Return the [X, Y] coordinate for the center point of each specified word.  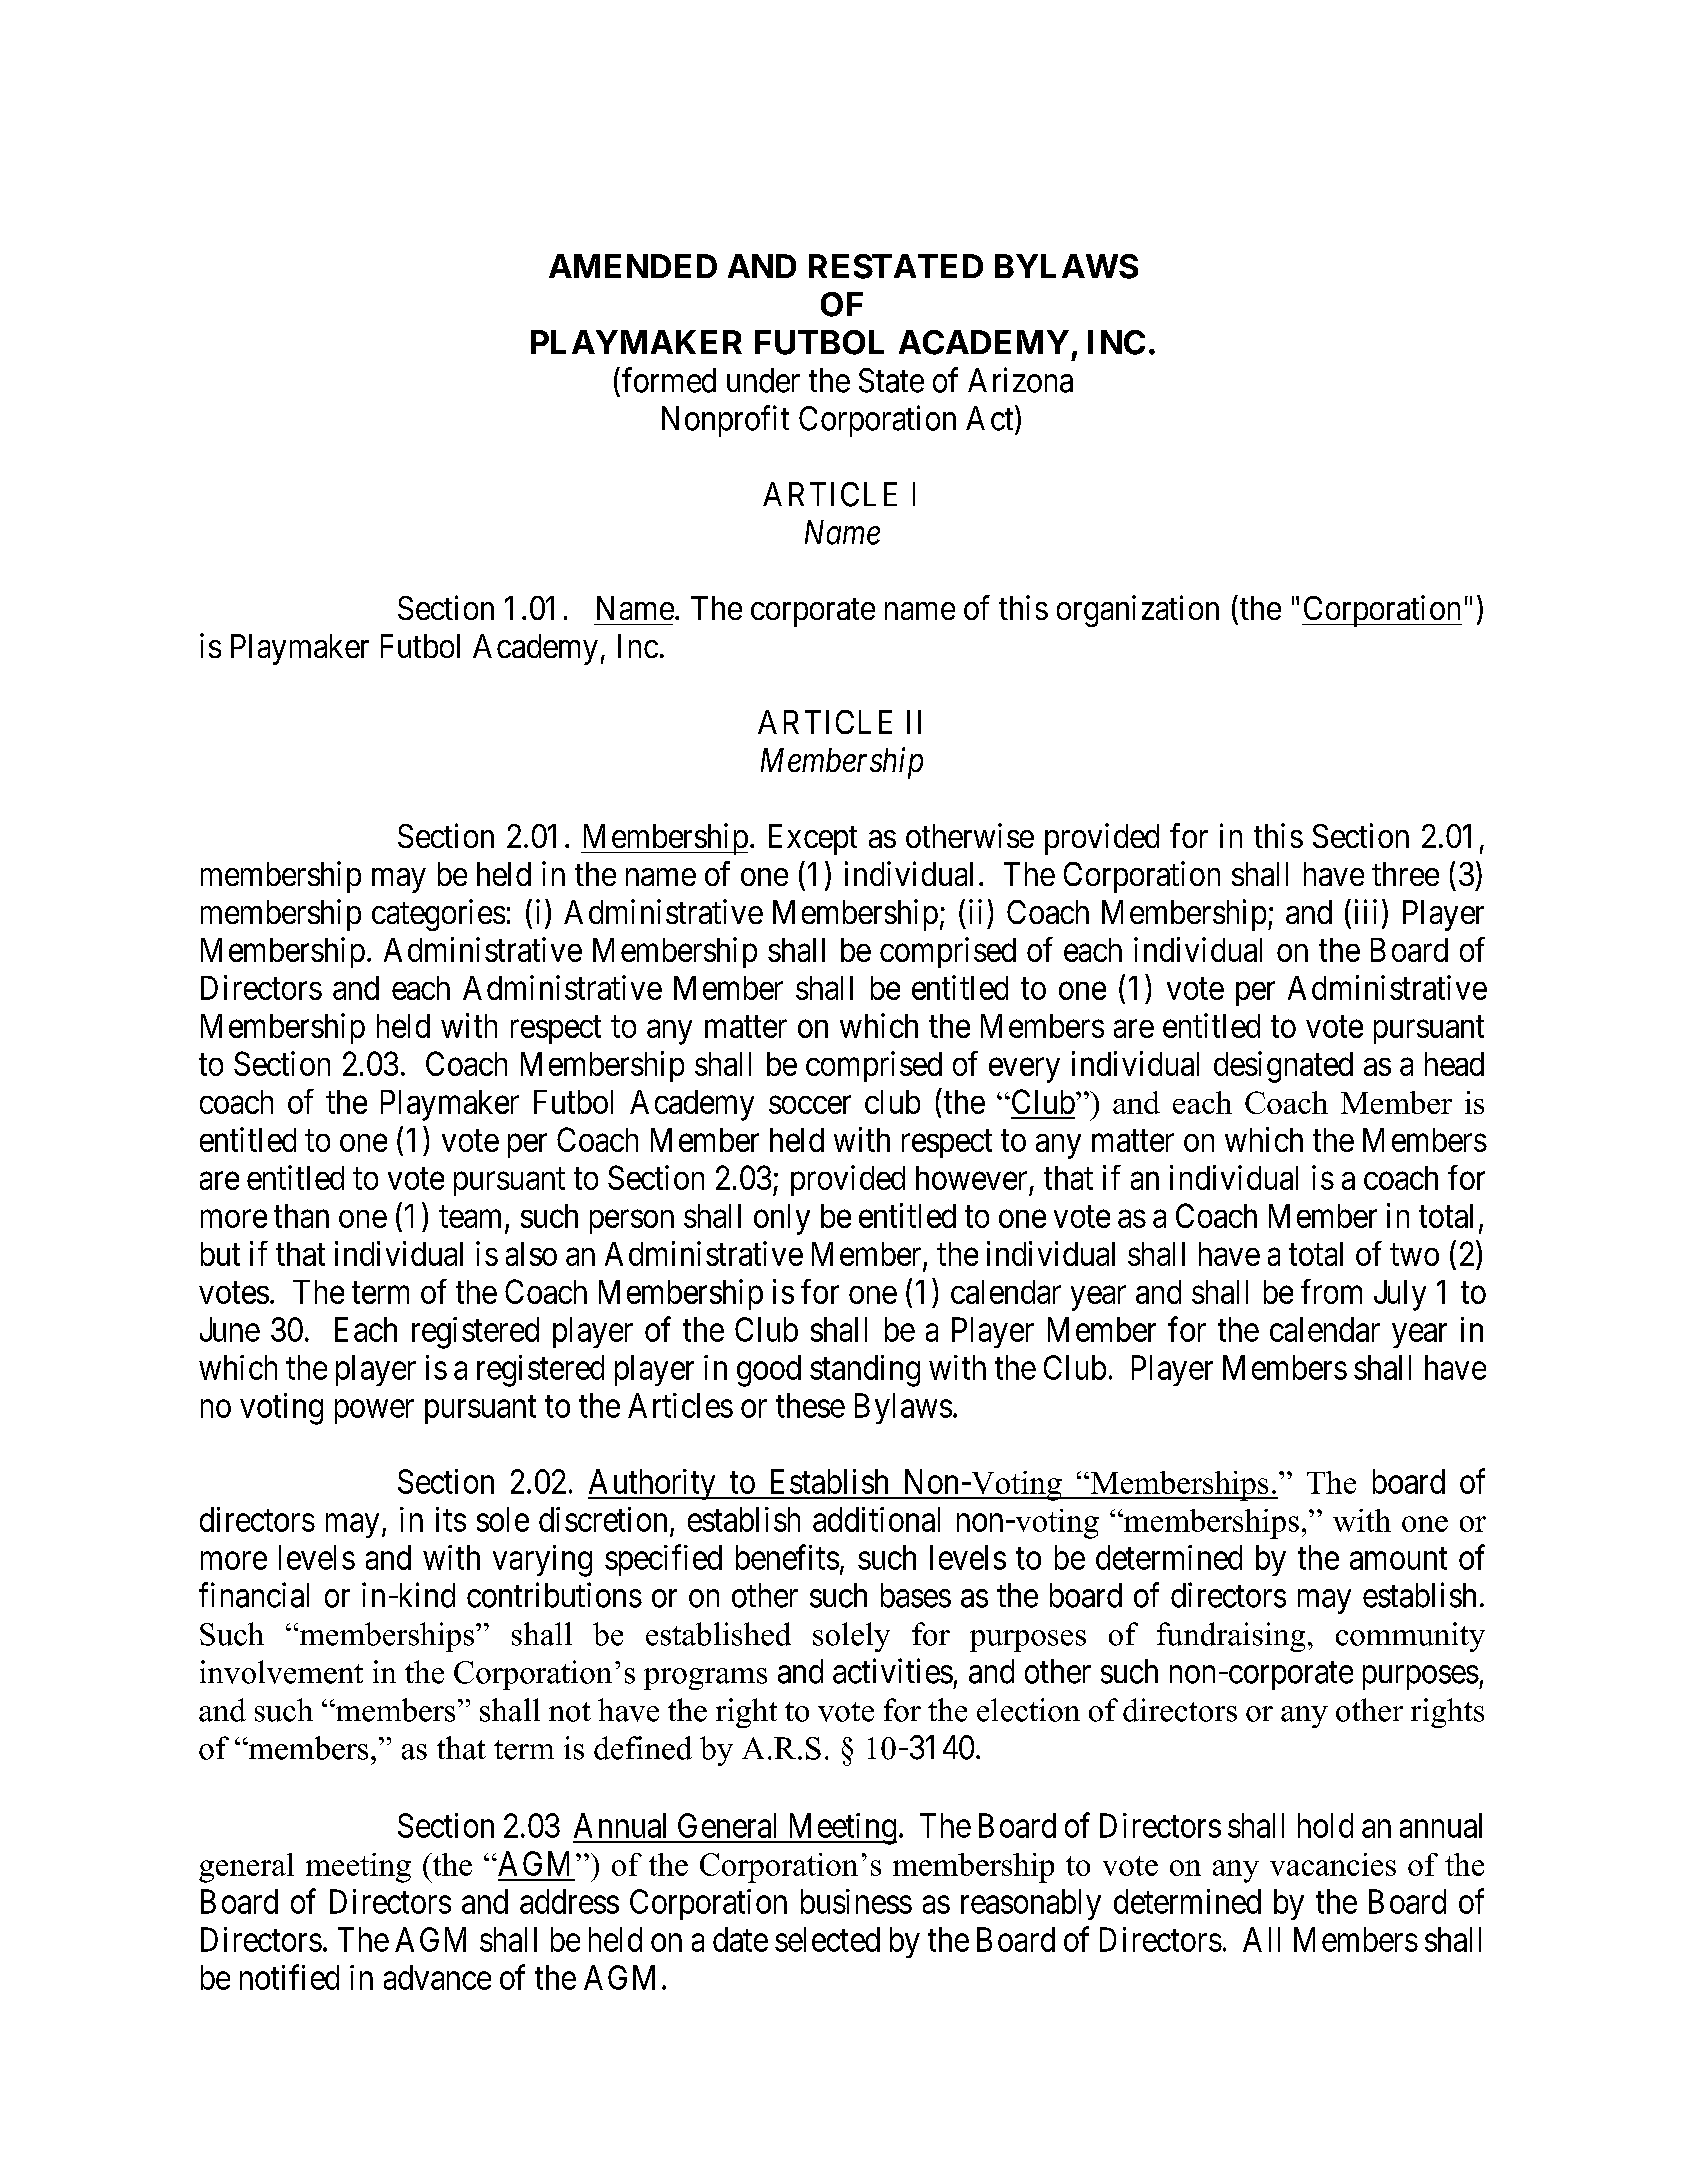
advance [437, 1977]
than [301, 1216]
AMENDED [633, 266]
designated [1283, 1067]
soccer [810, 1105]
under [763, 380]
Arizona [1020, 380]
